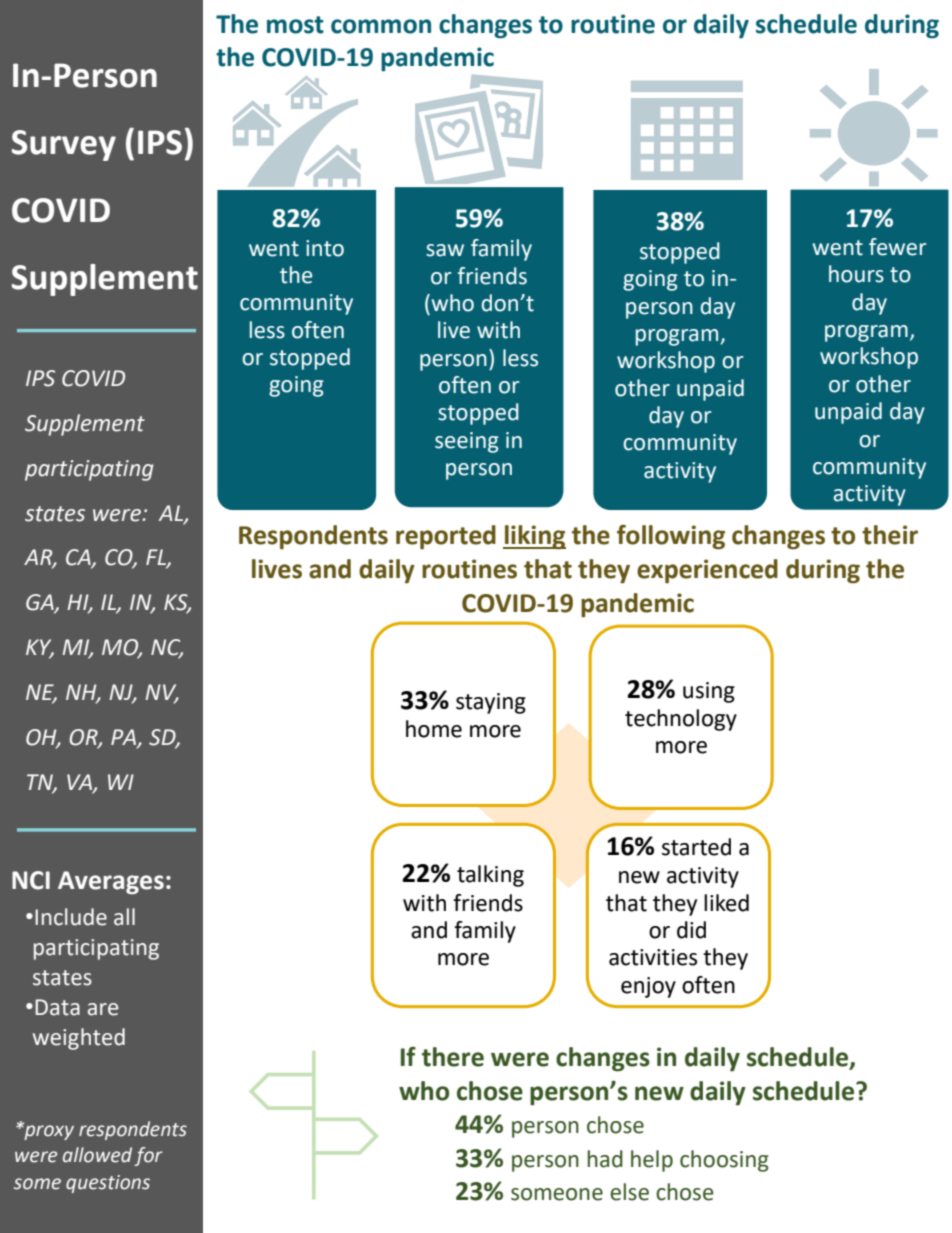 This screenshot has width=952, height=1233. I want to click on common, so click(381, 26).
